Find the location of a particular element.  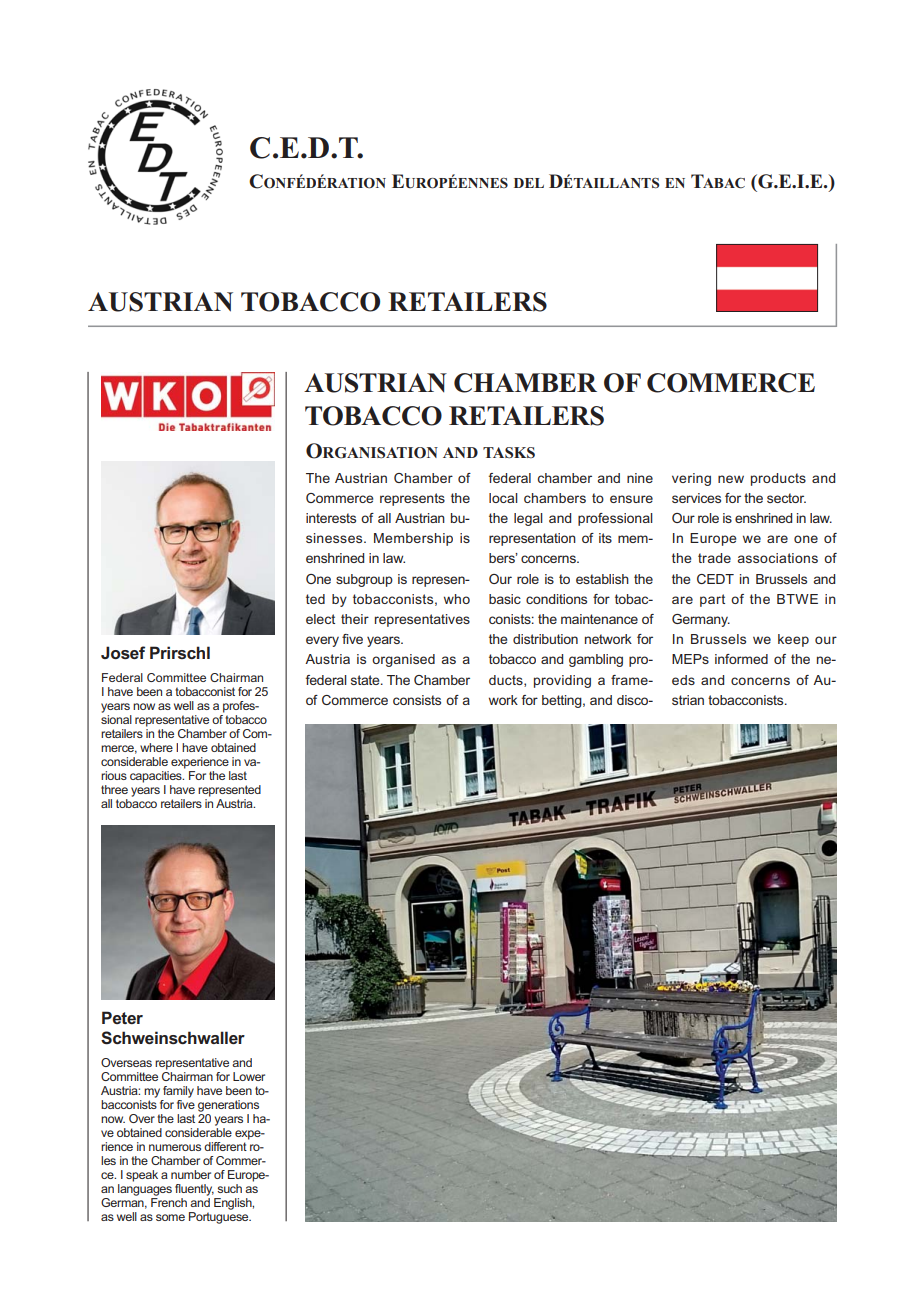

consists is located at coordinates (417, 700).
